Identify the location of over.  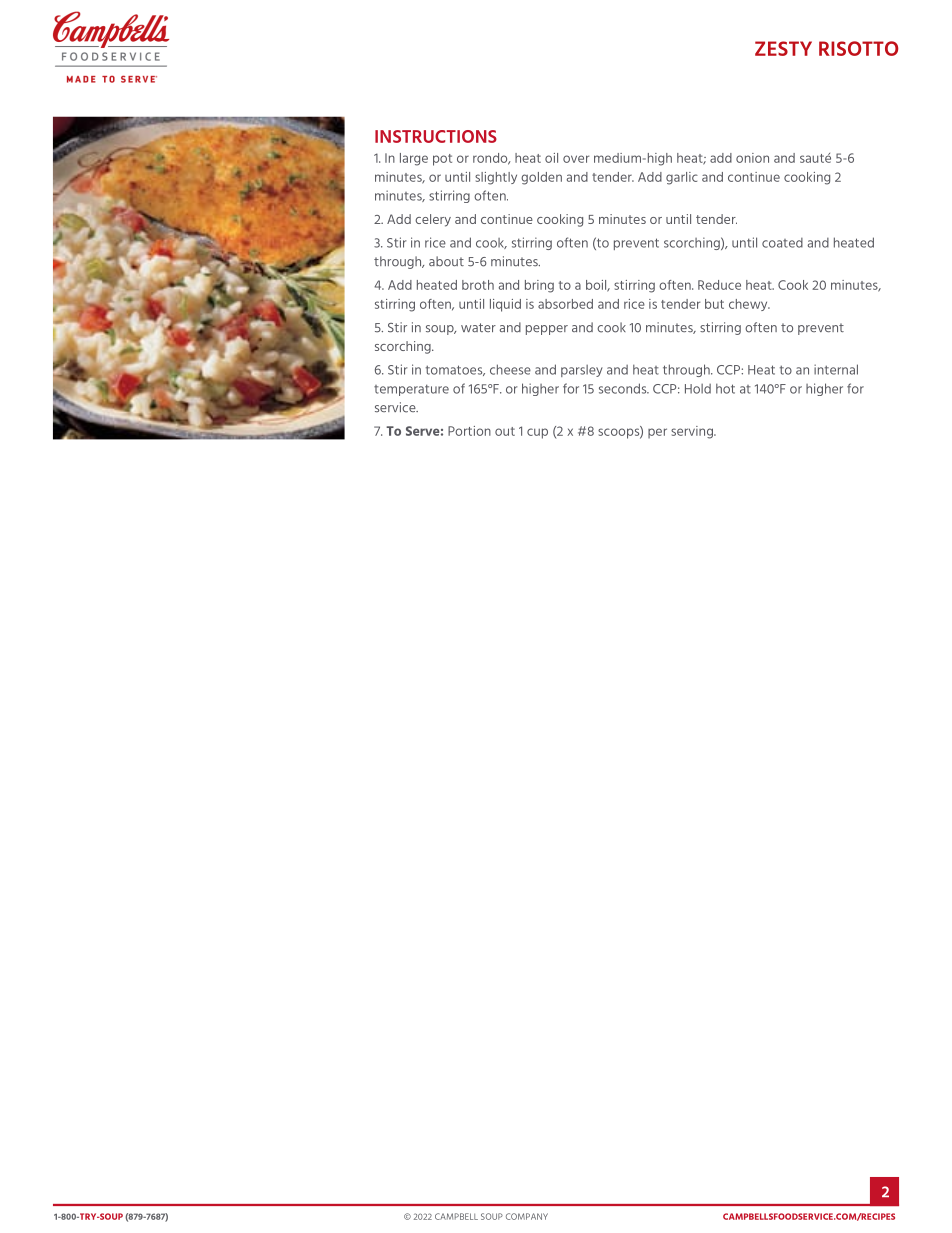
(576, 159).
